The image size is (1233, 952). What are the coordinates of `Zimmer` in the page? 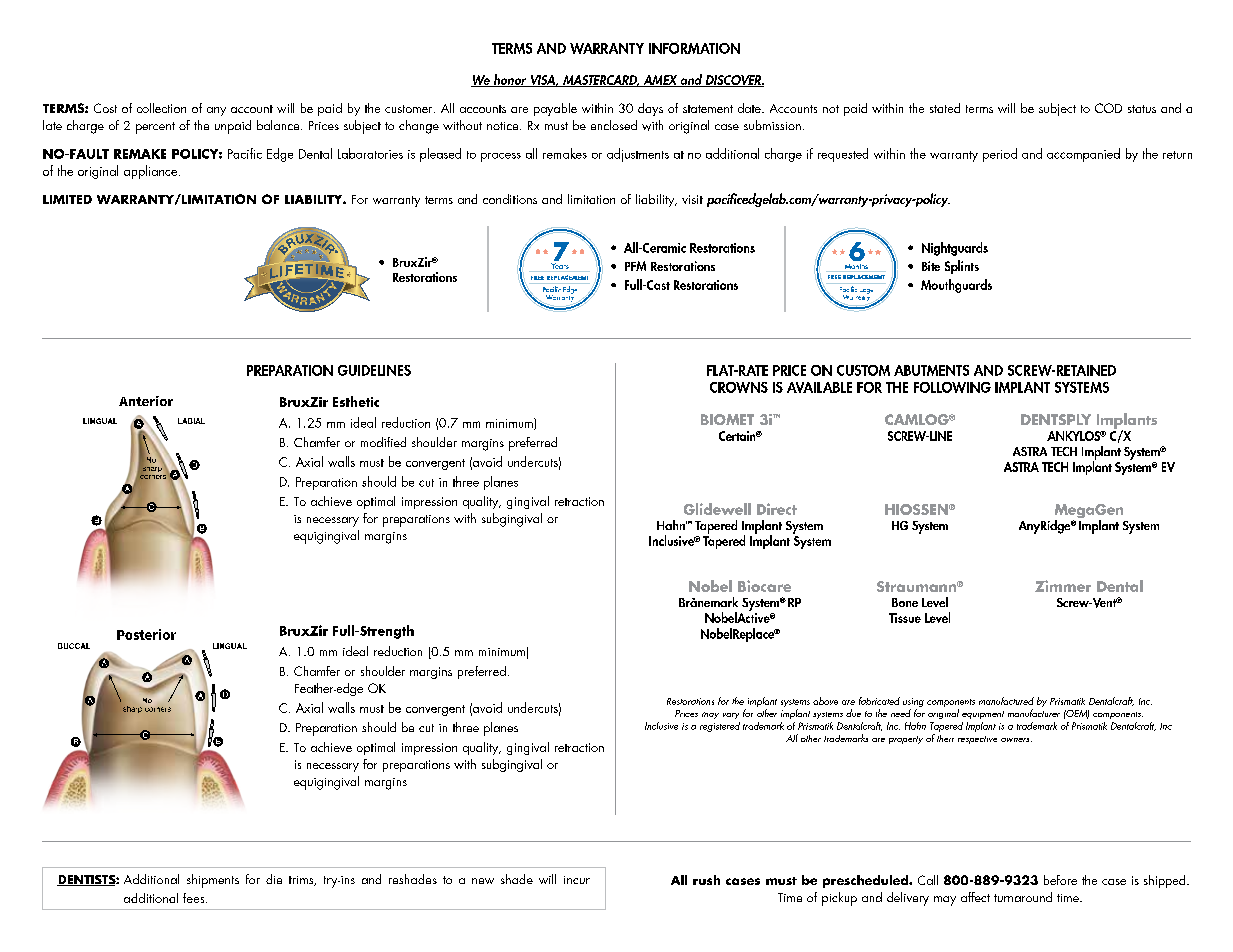 It's located at (1063, 586).
